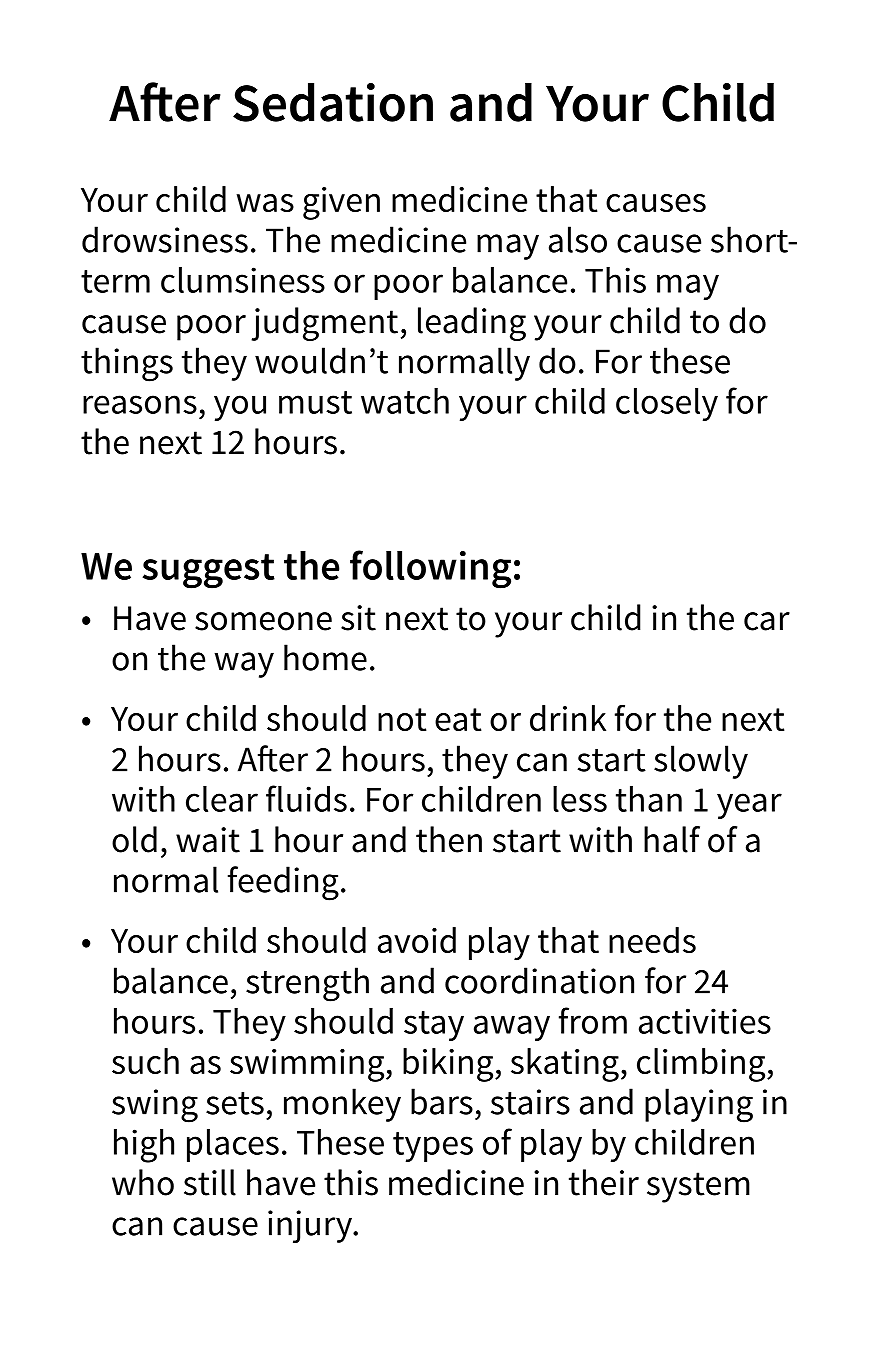 The width and height of the screenshot is (887, 1372). I want to click on closely, so click(667, 404).
